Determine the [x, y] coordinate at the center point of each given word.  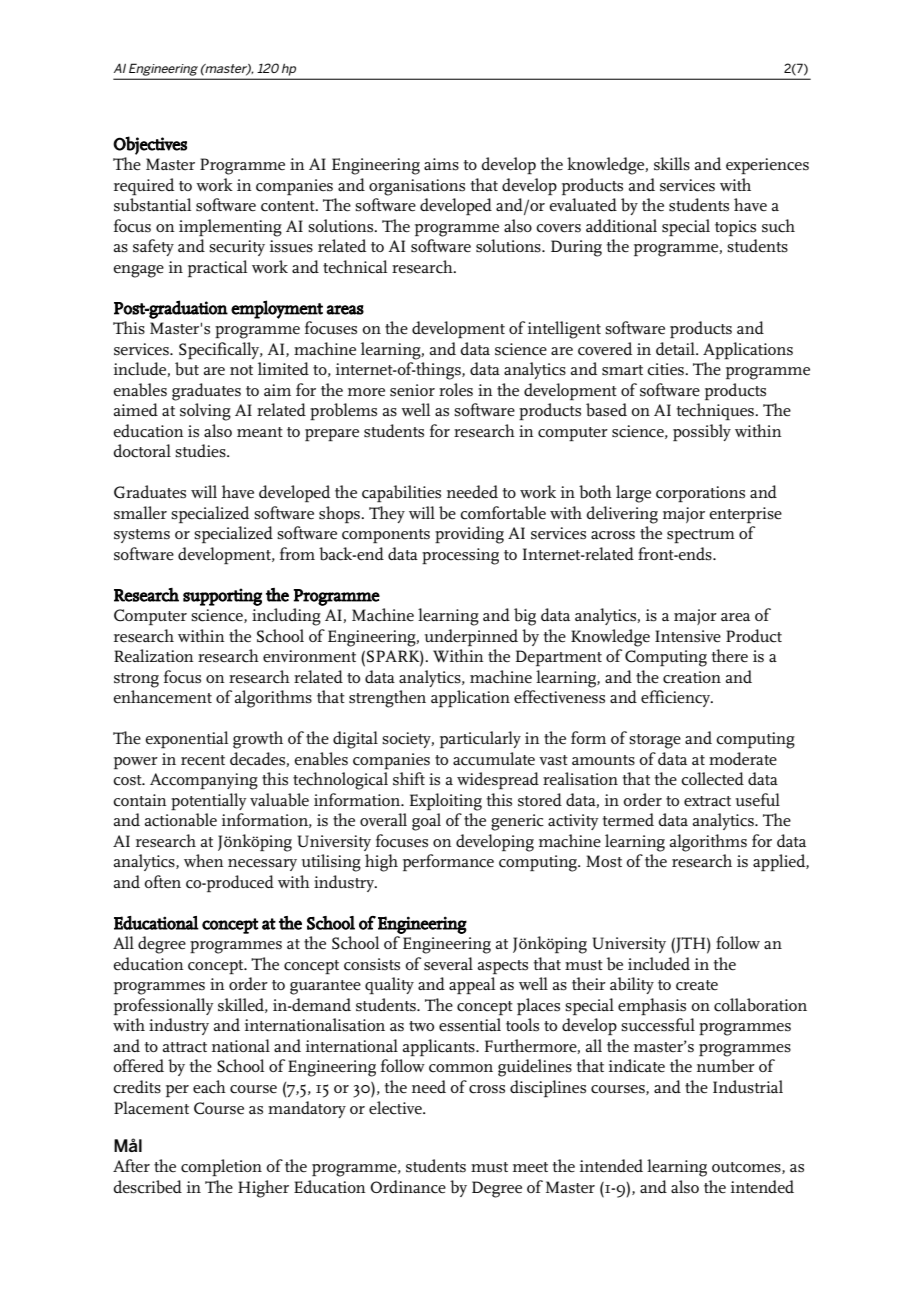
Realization [154, 655]
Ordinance [408, 1187]
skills [672, 164]
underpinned [471, 637]
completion [221, 1167]
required [144, 186]
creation [692, 677]
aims [441, 164]
